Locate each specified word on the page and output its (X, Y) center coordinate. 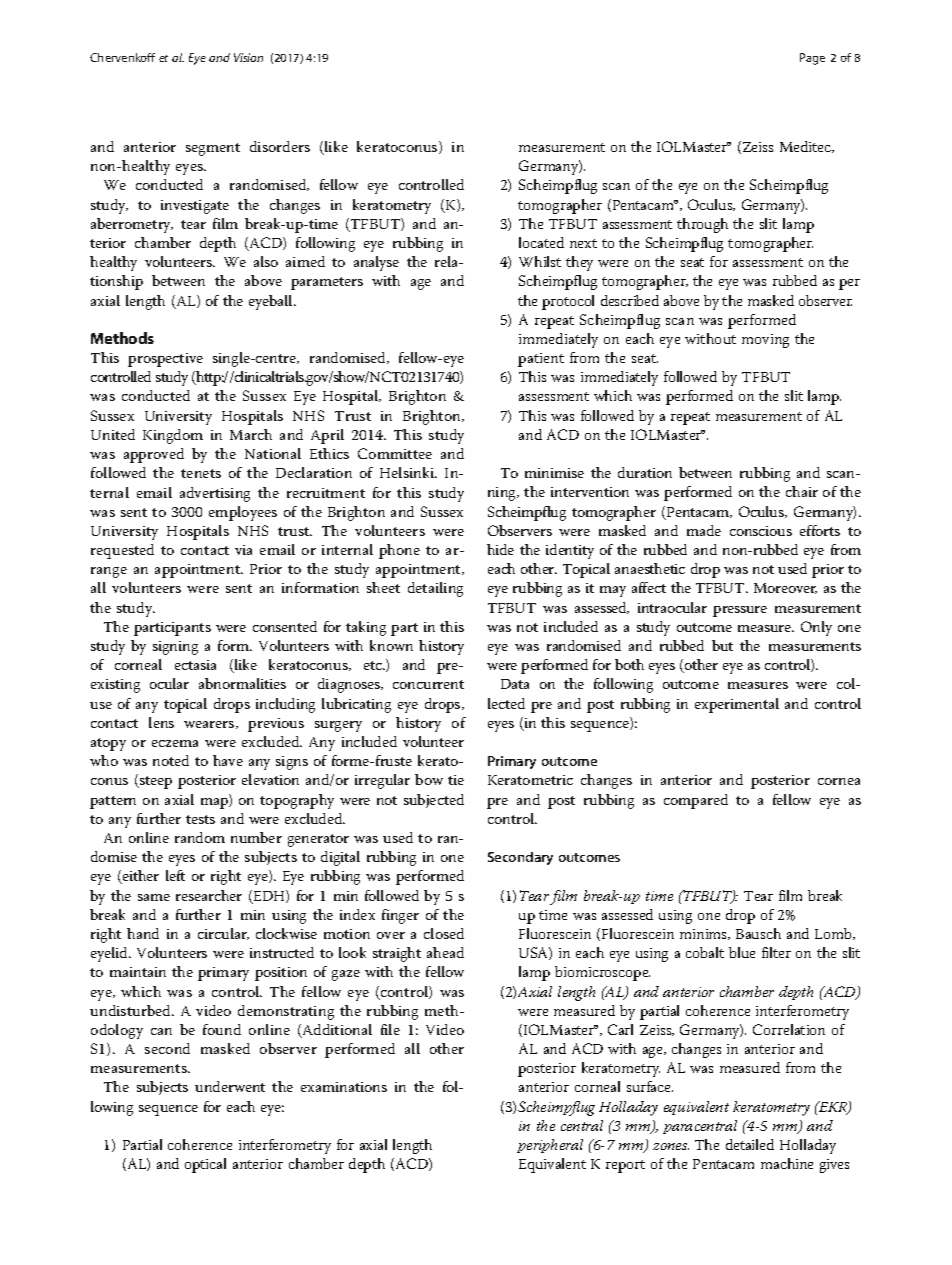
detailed (750, 1144)
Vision (248, 57)
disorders (280, 146)
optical (205, 1165)
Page (812, 59)
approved (154, 455)
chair (802, 491)
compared (696, 801)
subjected (434, 801)
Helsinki (408, 472)
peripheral (550, 1146)
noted (171, 760)
